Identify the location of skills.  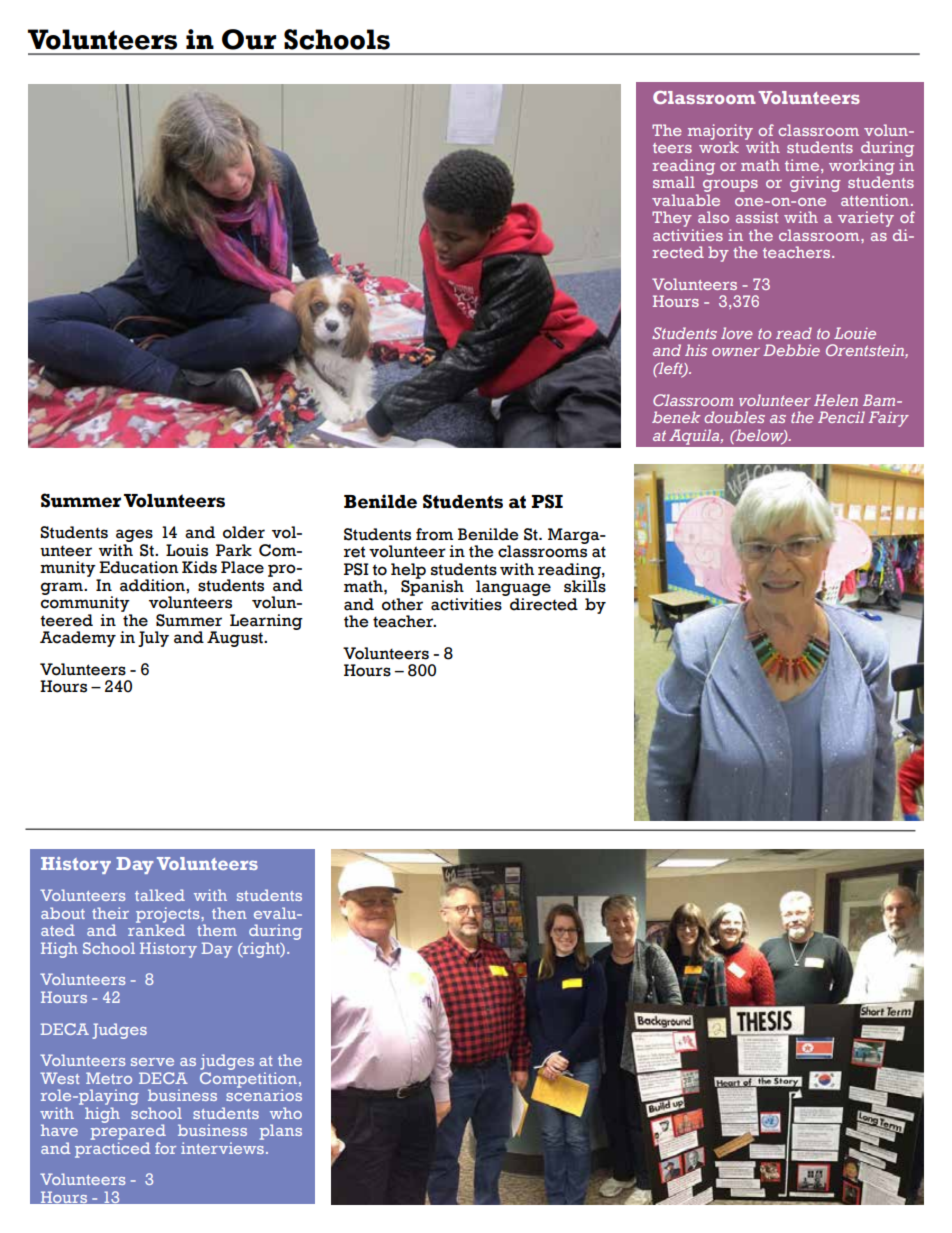
(585, 585).
